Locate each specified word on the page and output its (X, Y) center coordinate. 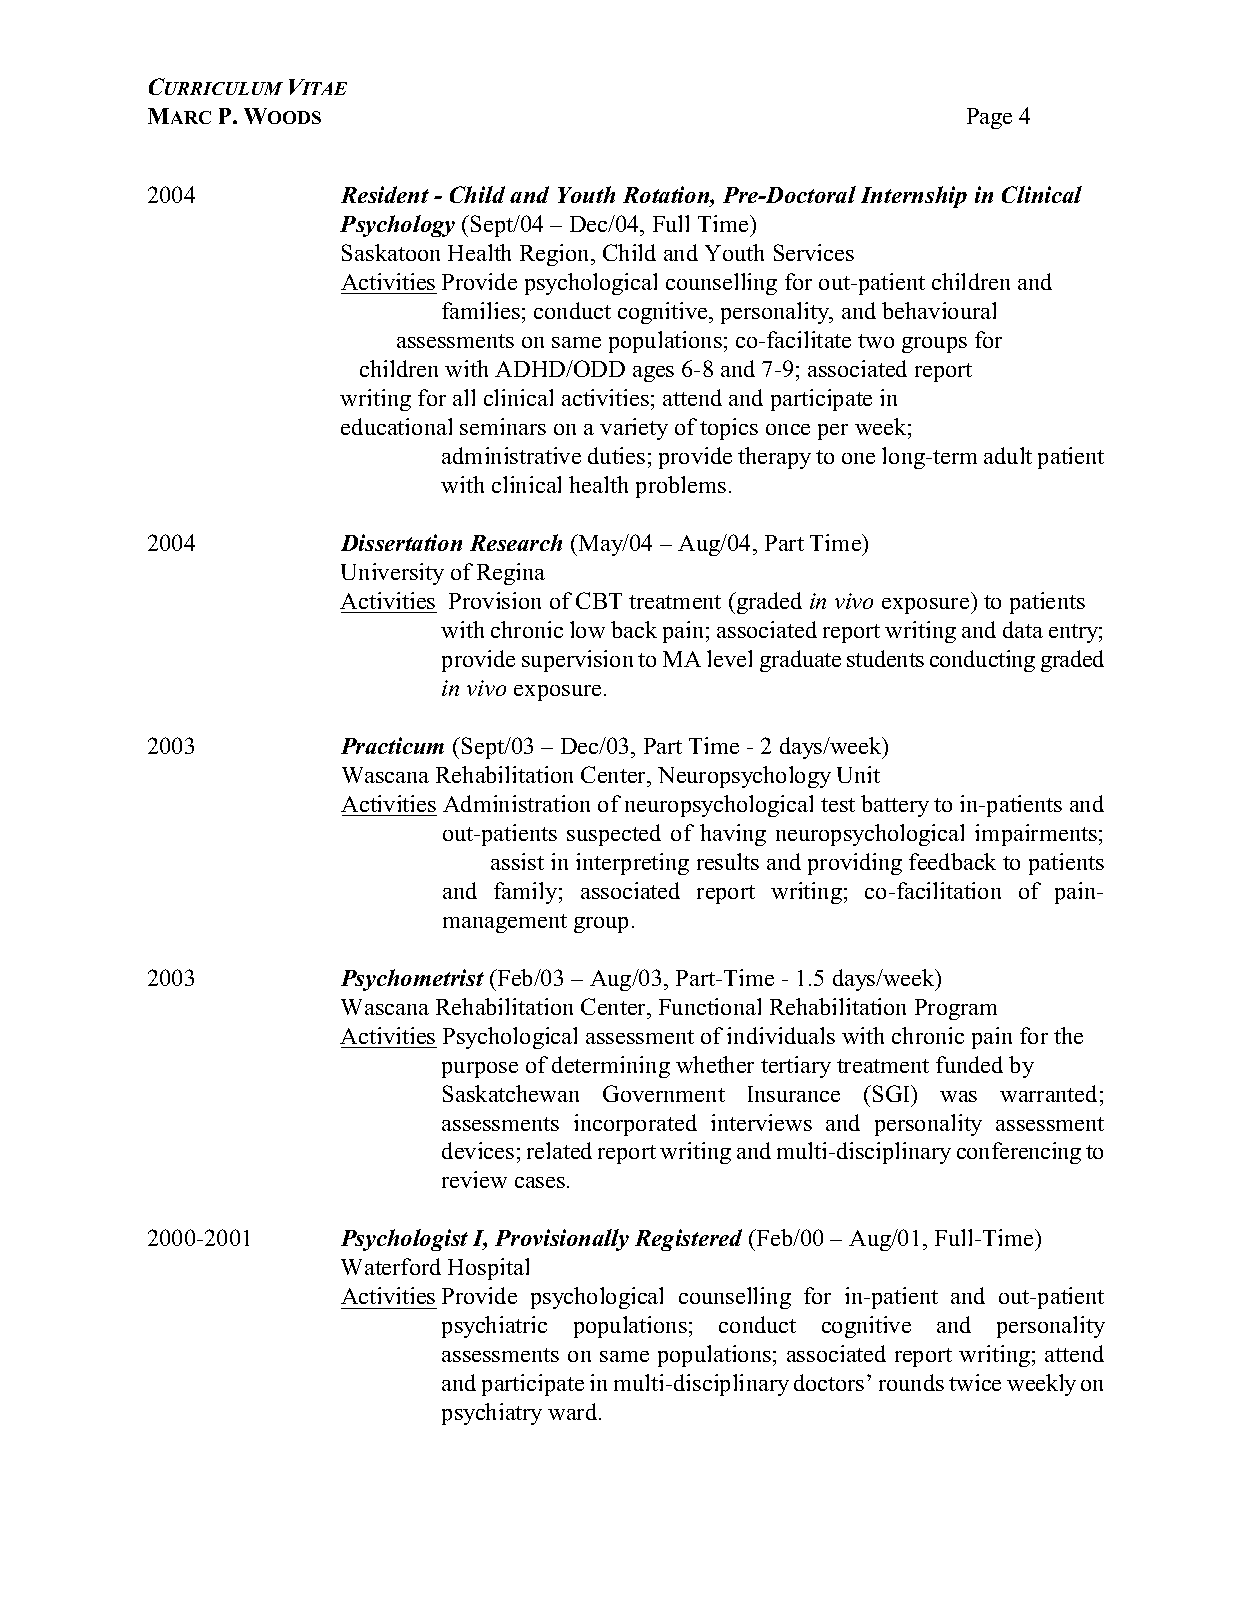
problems (681, 487)
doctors (829, 1382)
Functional (710, 1006)
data (1023, 629)
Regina (511, 574)
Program (956, 1009)
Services (814, 252)
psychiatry (492, 1414)
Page (989, 118)
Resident (385, 194)
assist (517, 861)
